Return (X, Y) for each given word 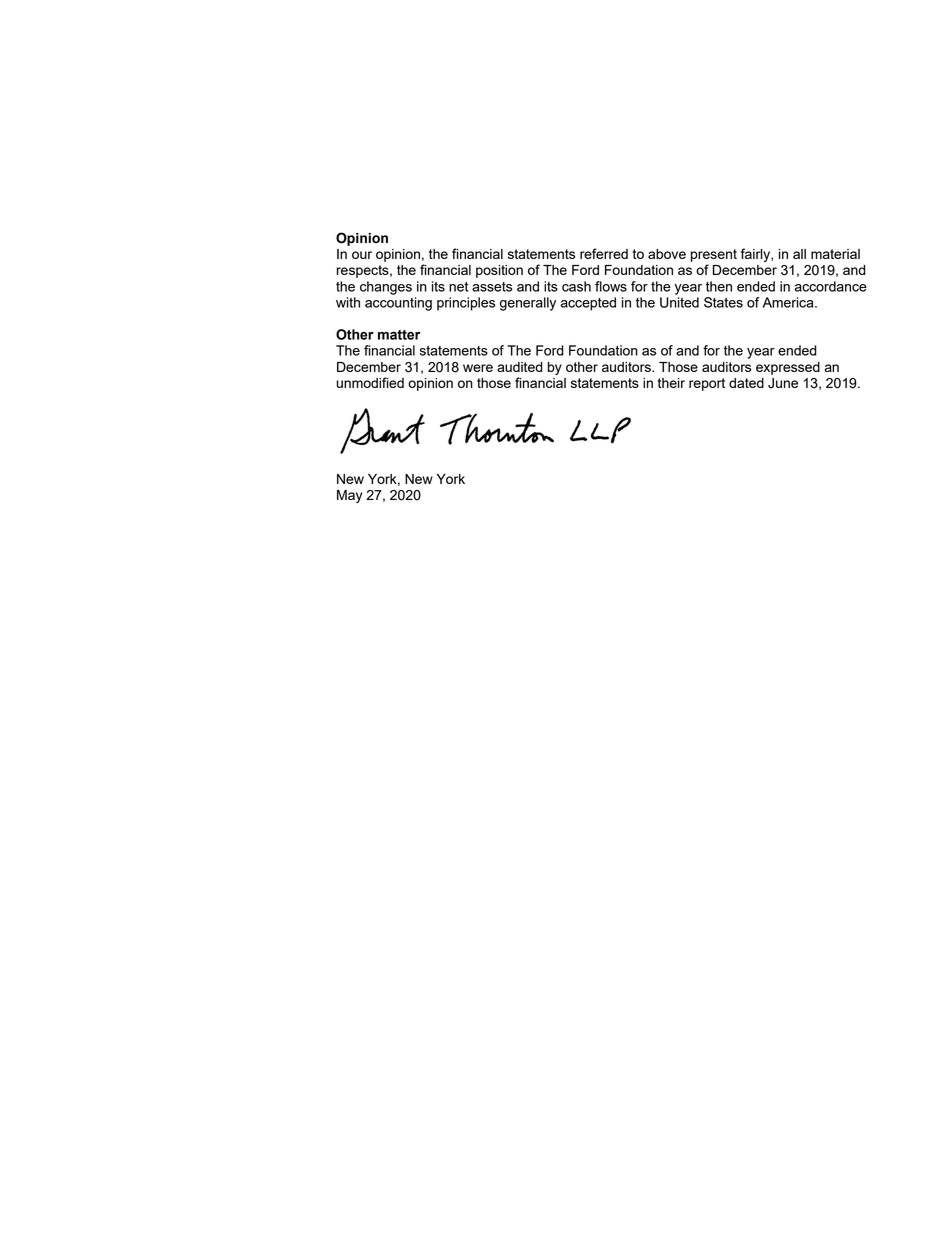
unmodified (370, 382)
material (835, 254)
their (671, 383)
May (349, 496)
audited (520, 367)
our (362, 255)
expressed (788, 368)
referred (604, 253)
